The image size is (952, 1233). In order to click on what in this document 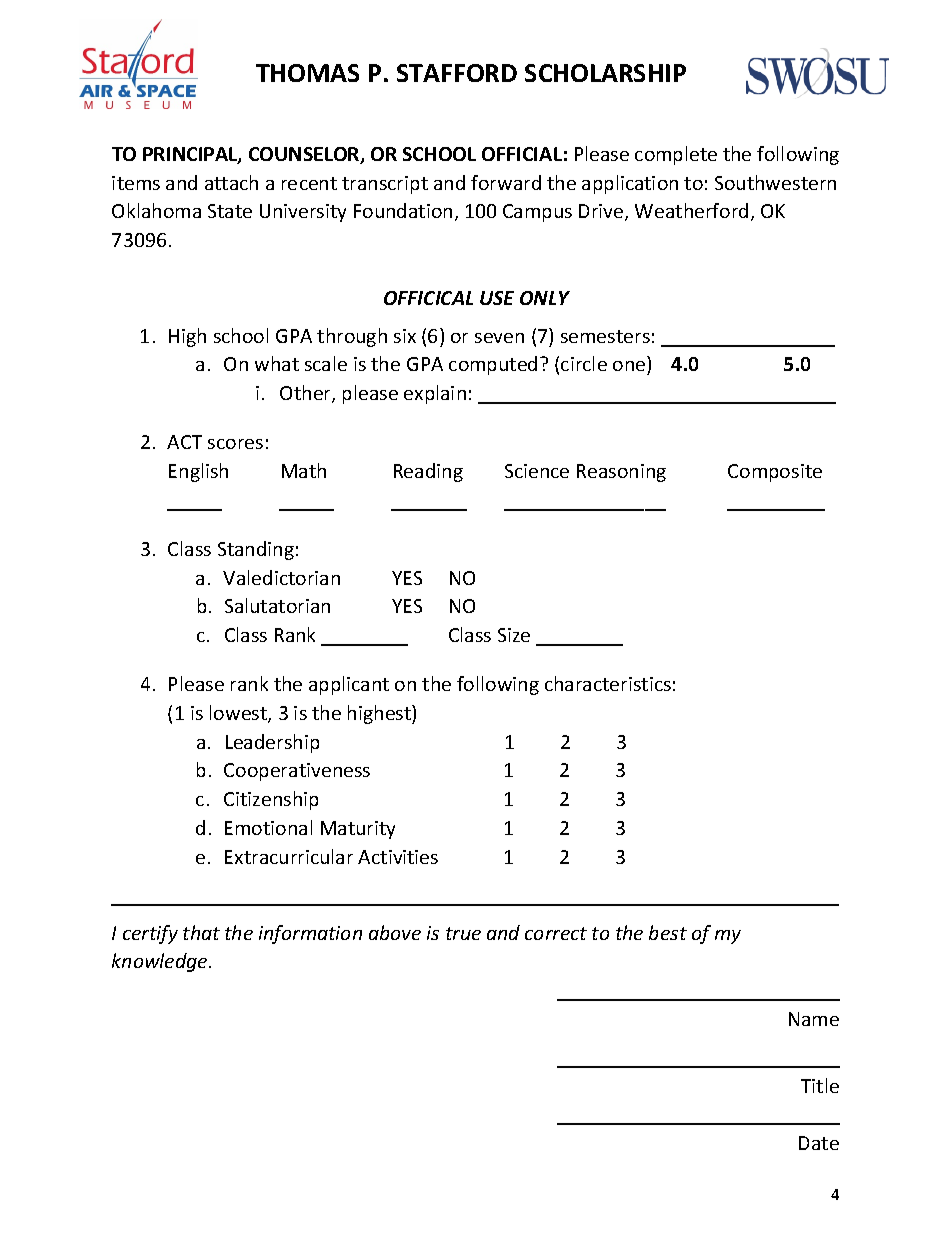, I will do `click(277, 363)`.
